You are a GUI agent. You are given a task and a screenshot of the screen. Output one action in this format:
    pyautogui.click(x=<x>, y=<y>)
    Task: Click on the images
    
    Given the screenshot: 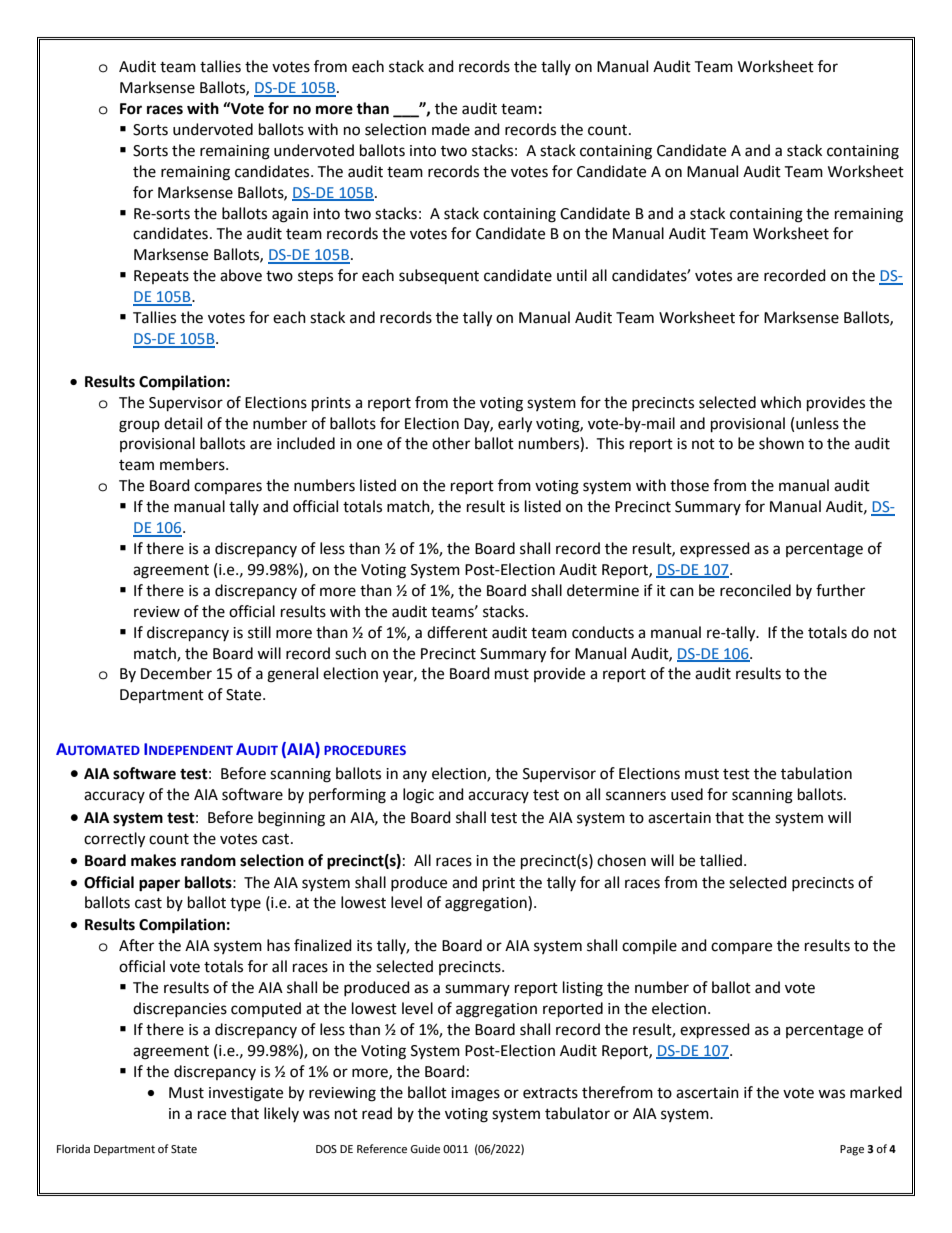 What is the action you would take?
    pyautogui.click(x=475, y=1094)
